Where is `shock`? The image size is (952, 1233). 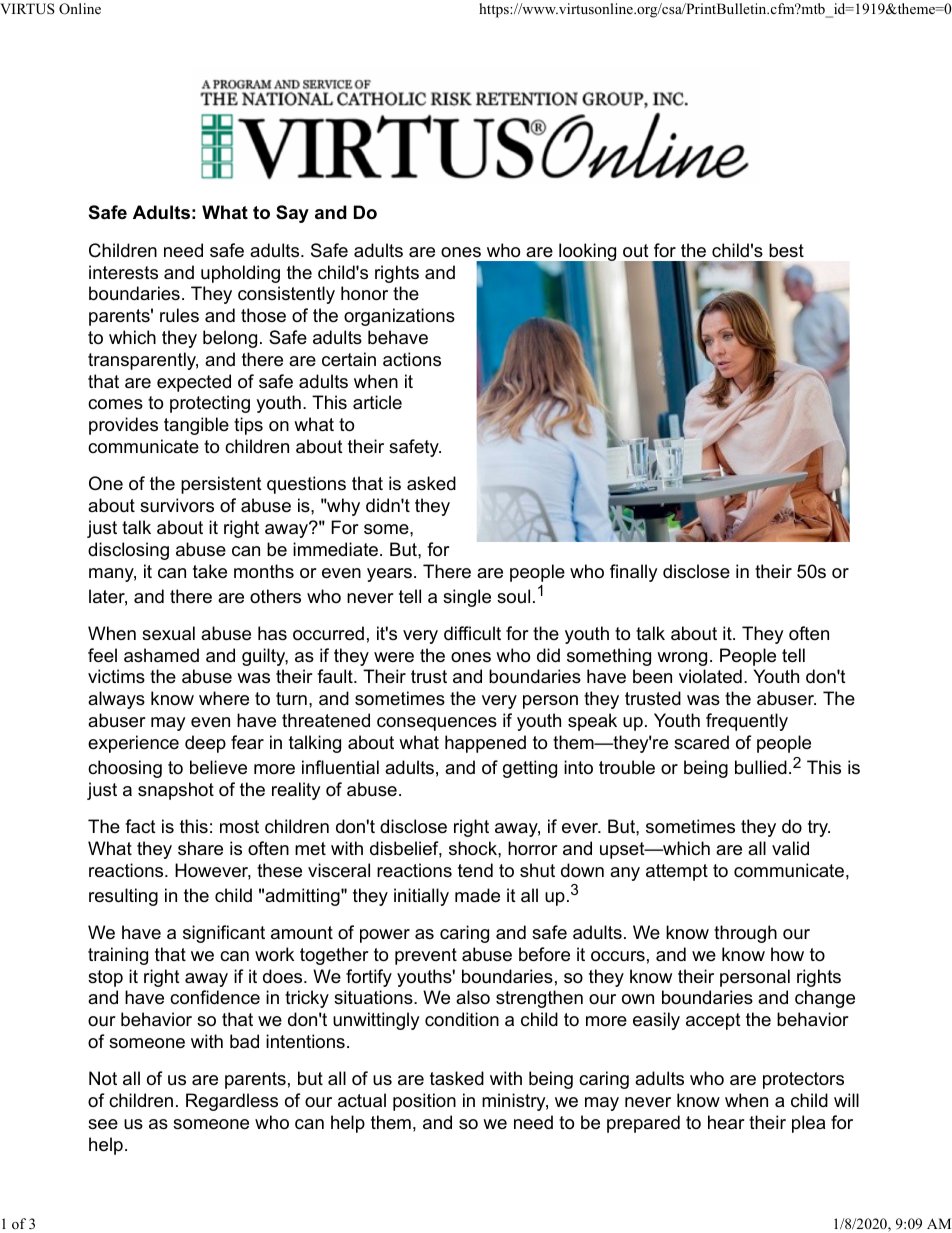 shock is located at coordinates (474, 848).
